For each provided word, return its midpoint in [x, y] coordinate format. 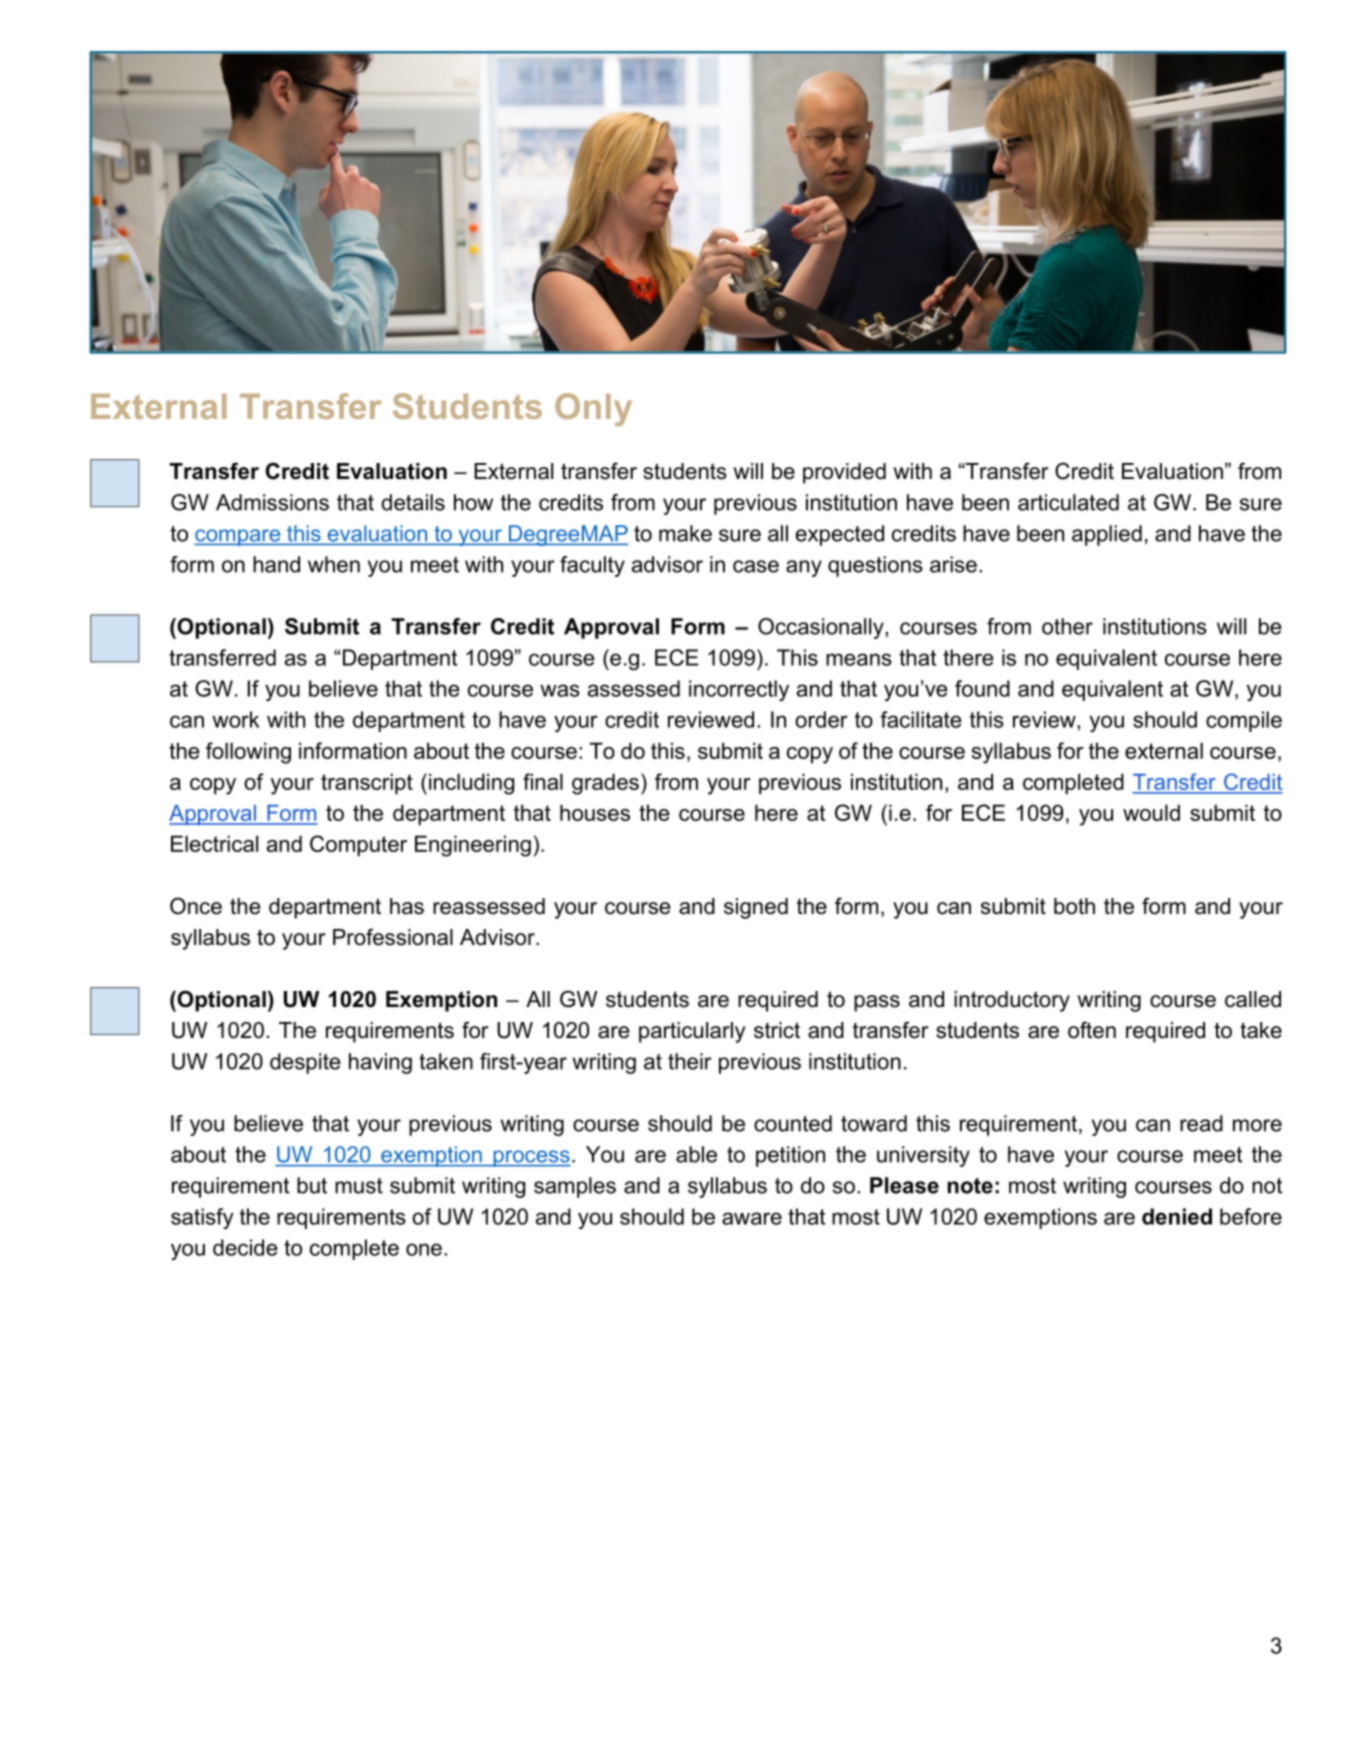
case [756, 566]
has [407, 906]
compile [1244, 721]
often [1092, 1030]
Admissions [272, 502]
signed [756, 908]
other [1067, 626]
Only [593, 409]
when [334, 564]
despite [305, 1063]
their [690, 1061]
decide [245, 1247]
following [248, 753]
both [1074, 906]
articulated [1068, 502]
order [821, 719]
